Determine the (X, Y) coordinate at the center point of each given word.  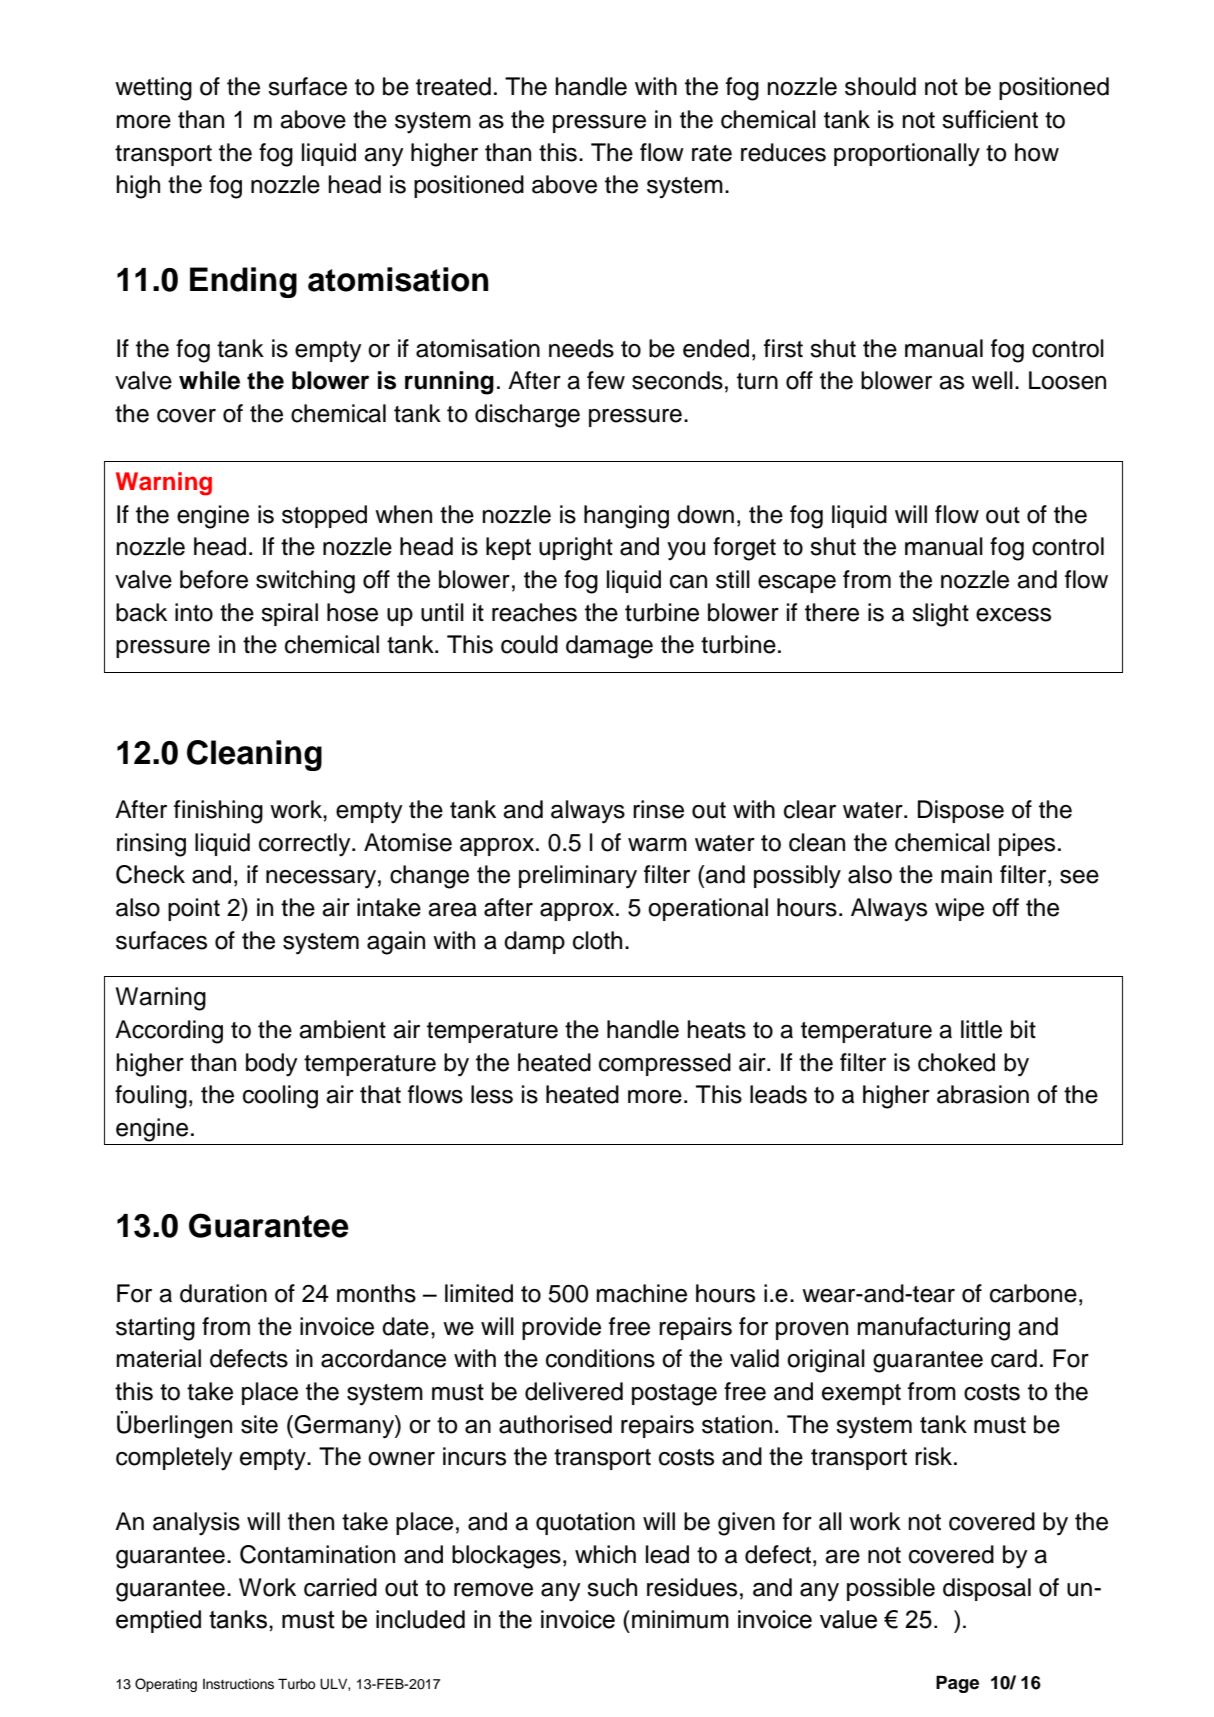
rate (712, 153)
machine (641, 1293)
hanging (626, 517)
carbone (1033, 1293)
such (612, 1587)
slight (940, 615)
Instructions (238, 1684)
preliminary (578, 877)
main (966, 874)
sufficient (990, 119)
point (194, 909)
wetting (153, 89)
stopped (324, 516)
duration (223, 1293)
